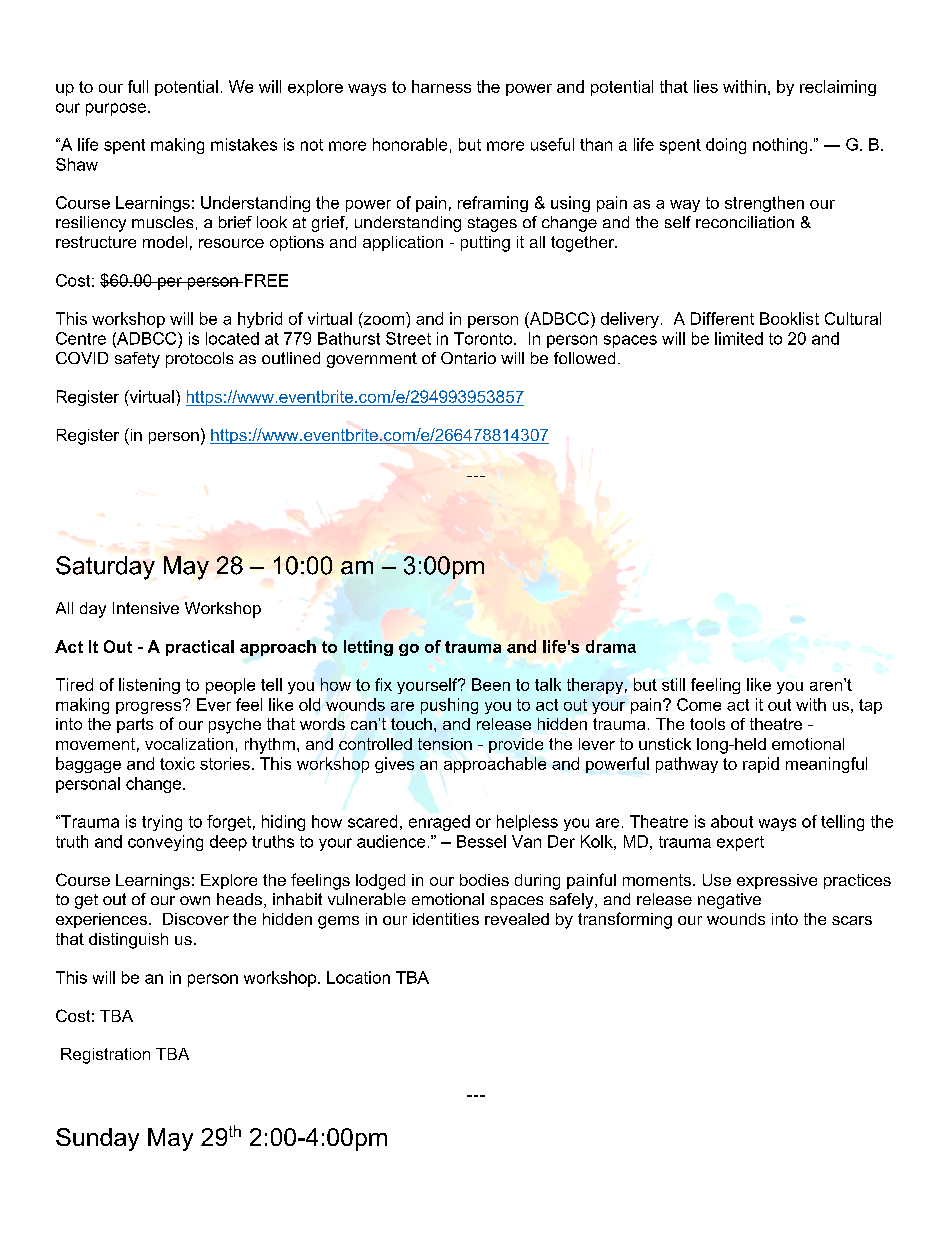  Describe the element at coordinates (358, 977) in the page. I see `Location` at that location.
